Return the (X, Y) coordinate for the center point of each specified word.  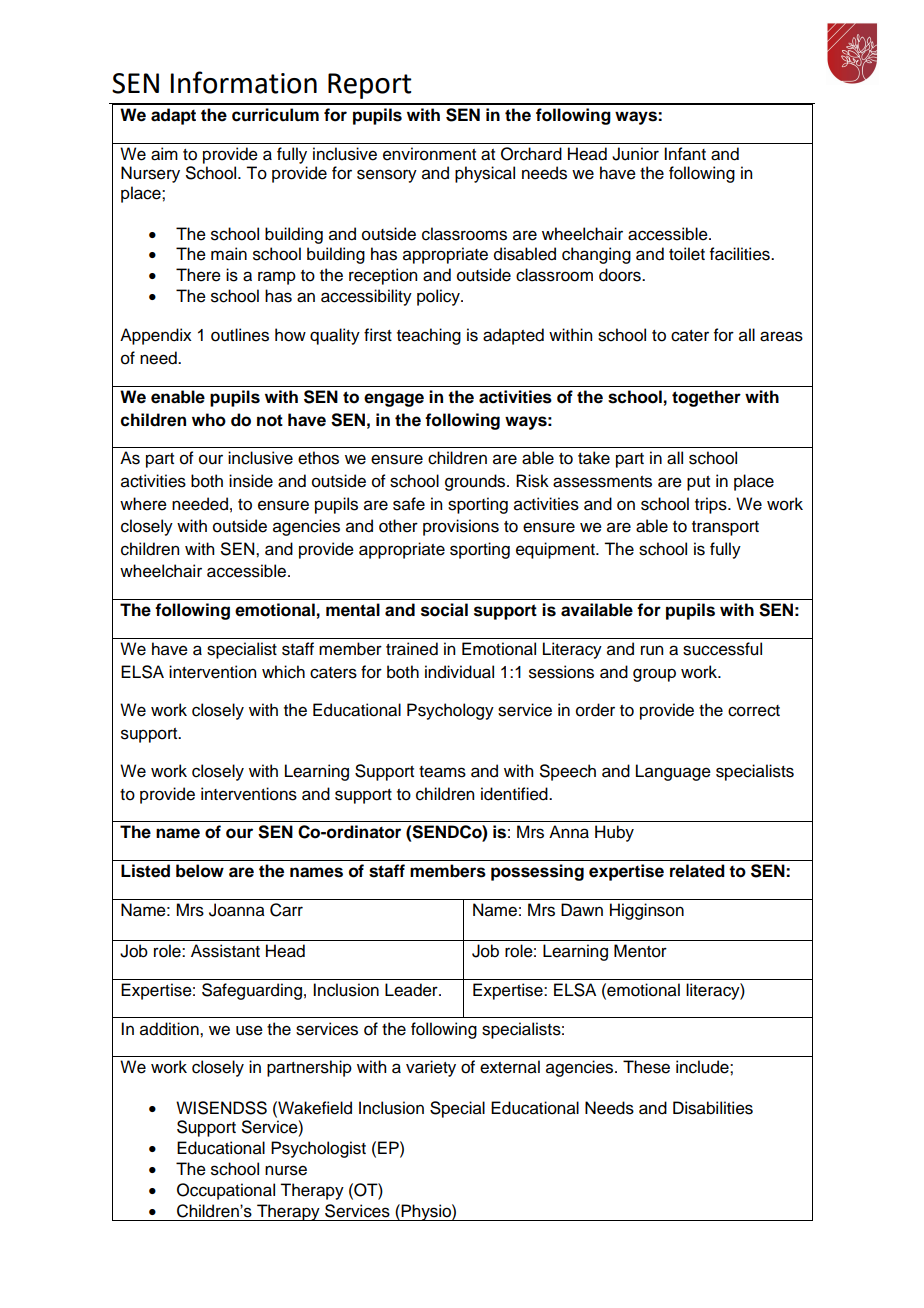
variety (431, 1068)
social (444, 610)
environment (429, 154)
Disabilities (713, 1108)
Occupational (226, 1191)
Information (244, 82)
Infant (685, 154)
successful (722, 649)
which (283, 672)
